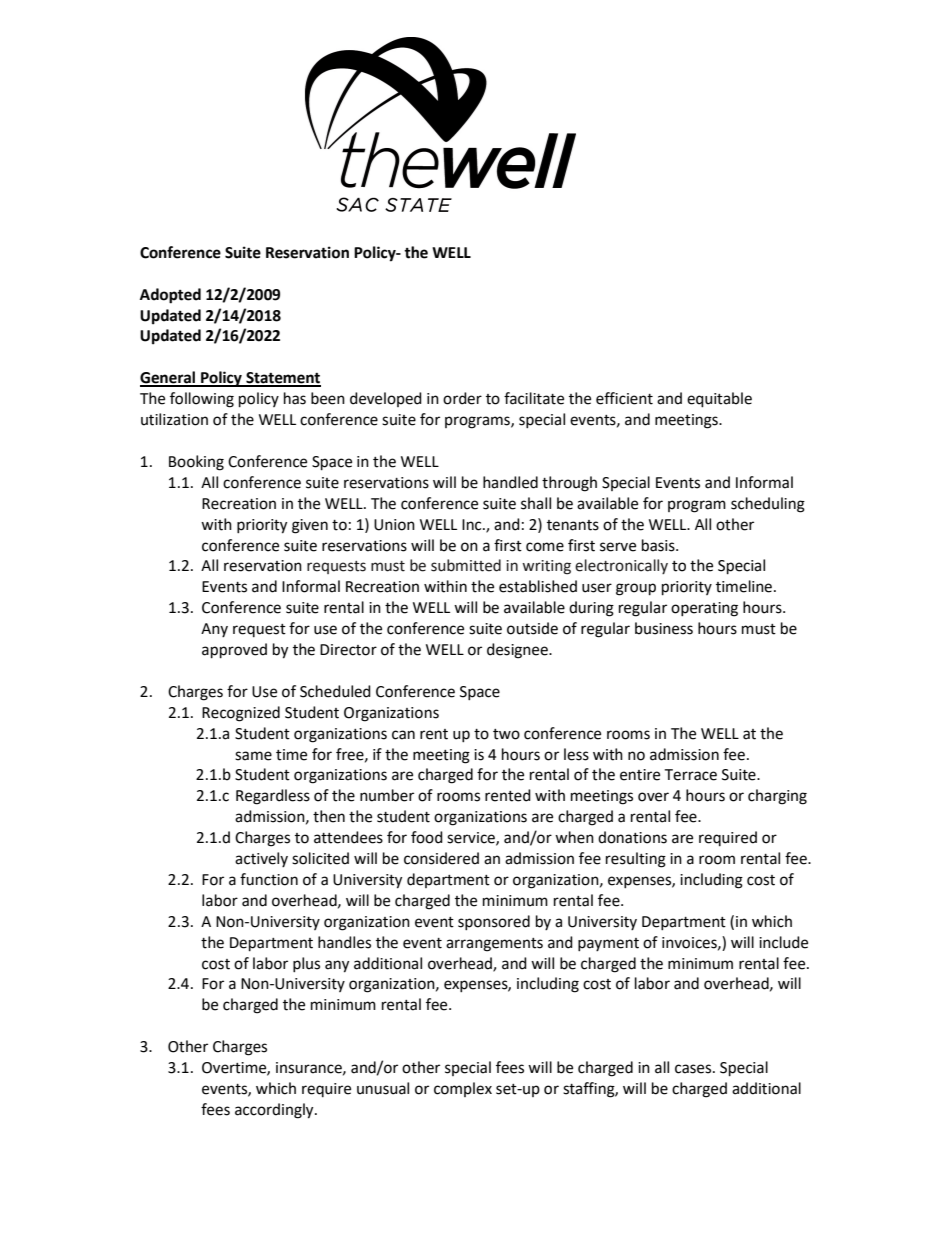 This page has height=1233, width=952. Describe the element at coordinates (462, 398) in the page. I see `order` at that location.
